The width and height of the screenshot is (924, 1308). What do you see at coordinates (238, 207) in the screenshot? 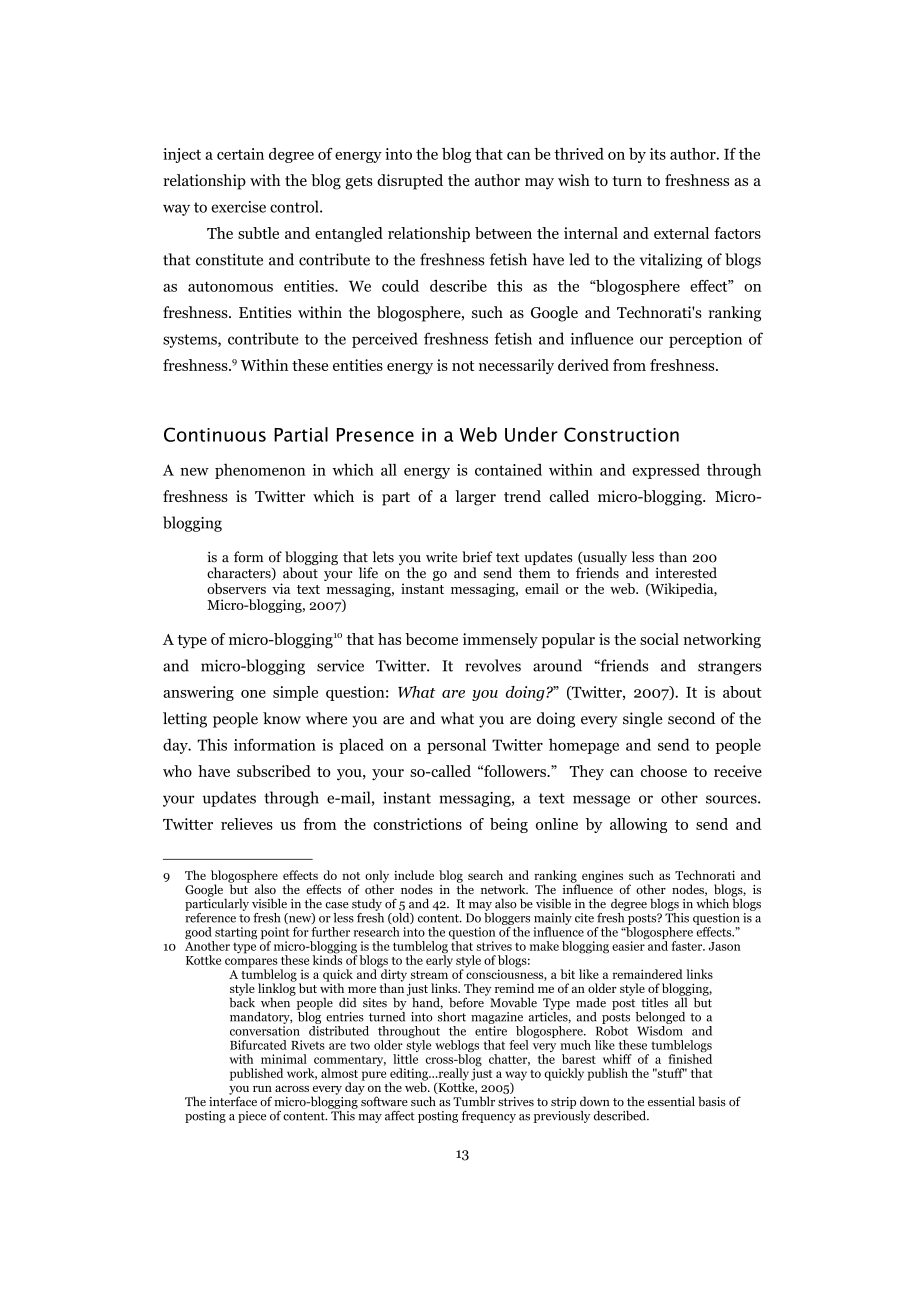
I see `exercise` at bounding box center [238, 207].
